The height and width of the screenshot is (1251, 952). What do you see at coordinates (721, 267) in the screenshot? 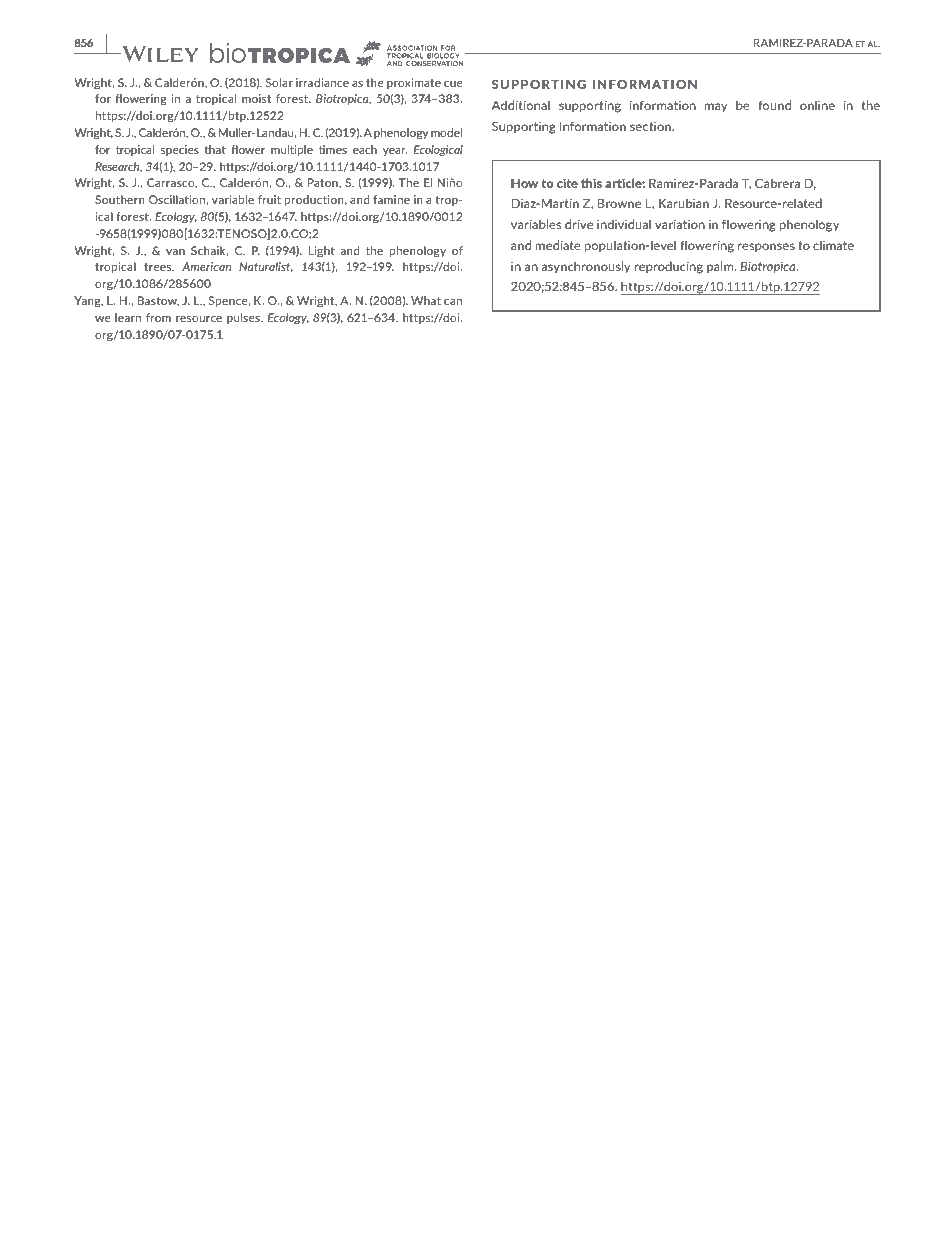
I see `palm` at bounding box center [721, 267].
